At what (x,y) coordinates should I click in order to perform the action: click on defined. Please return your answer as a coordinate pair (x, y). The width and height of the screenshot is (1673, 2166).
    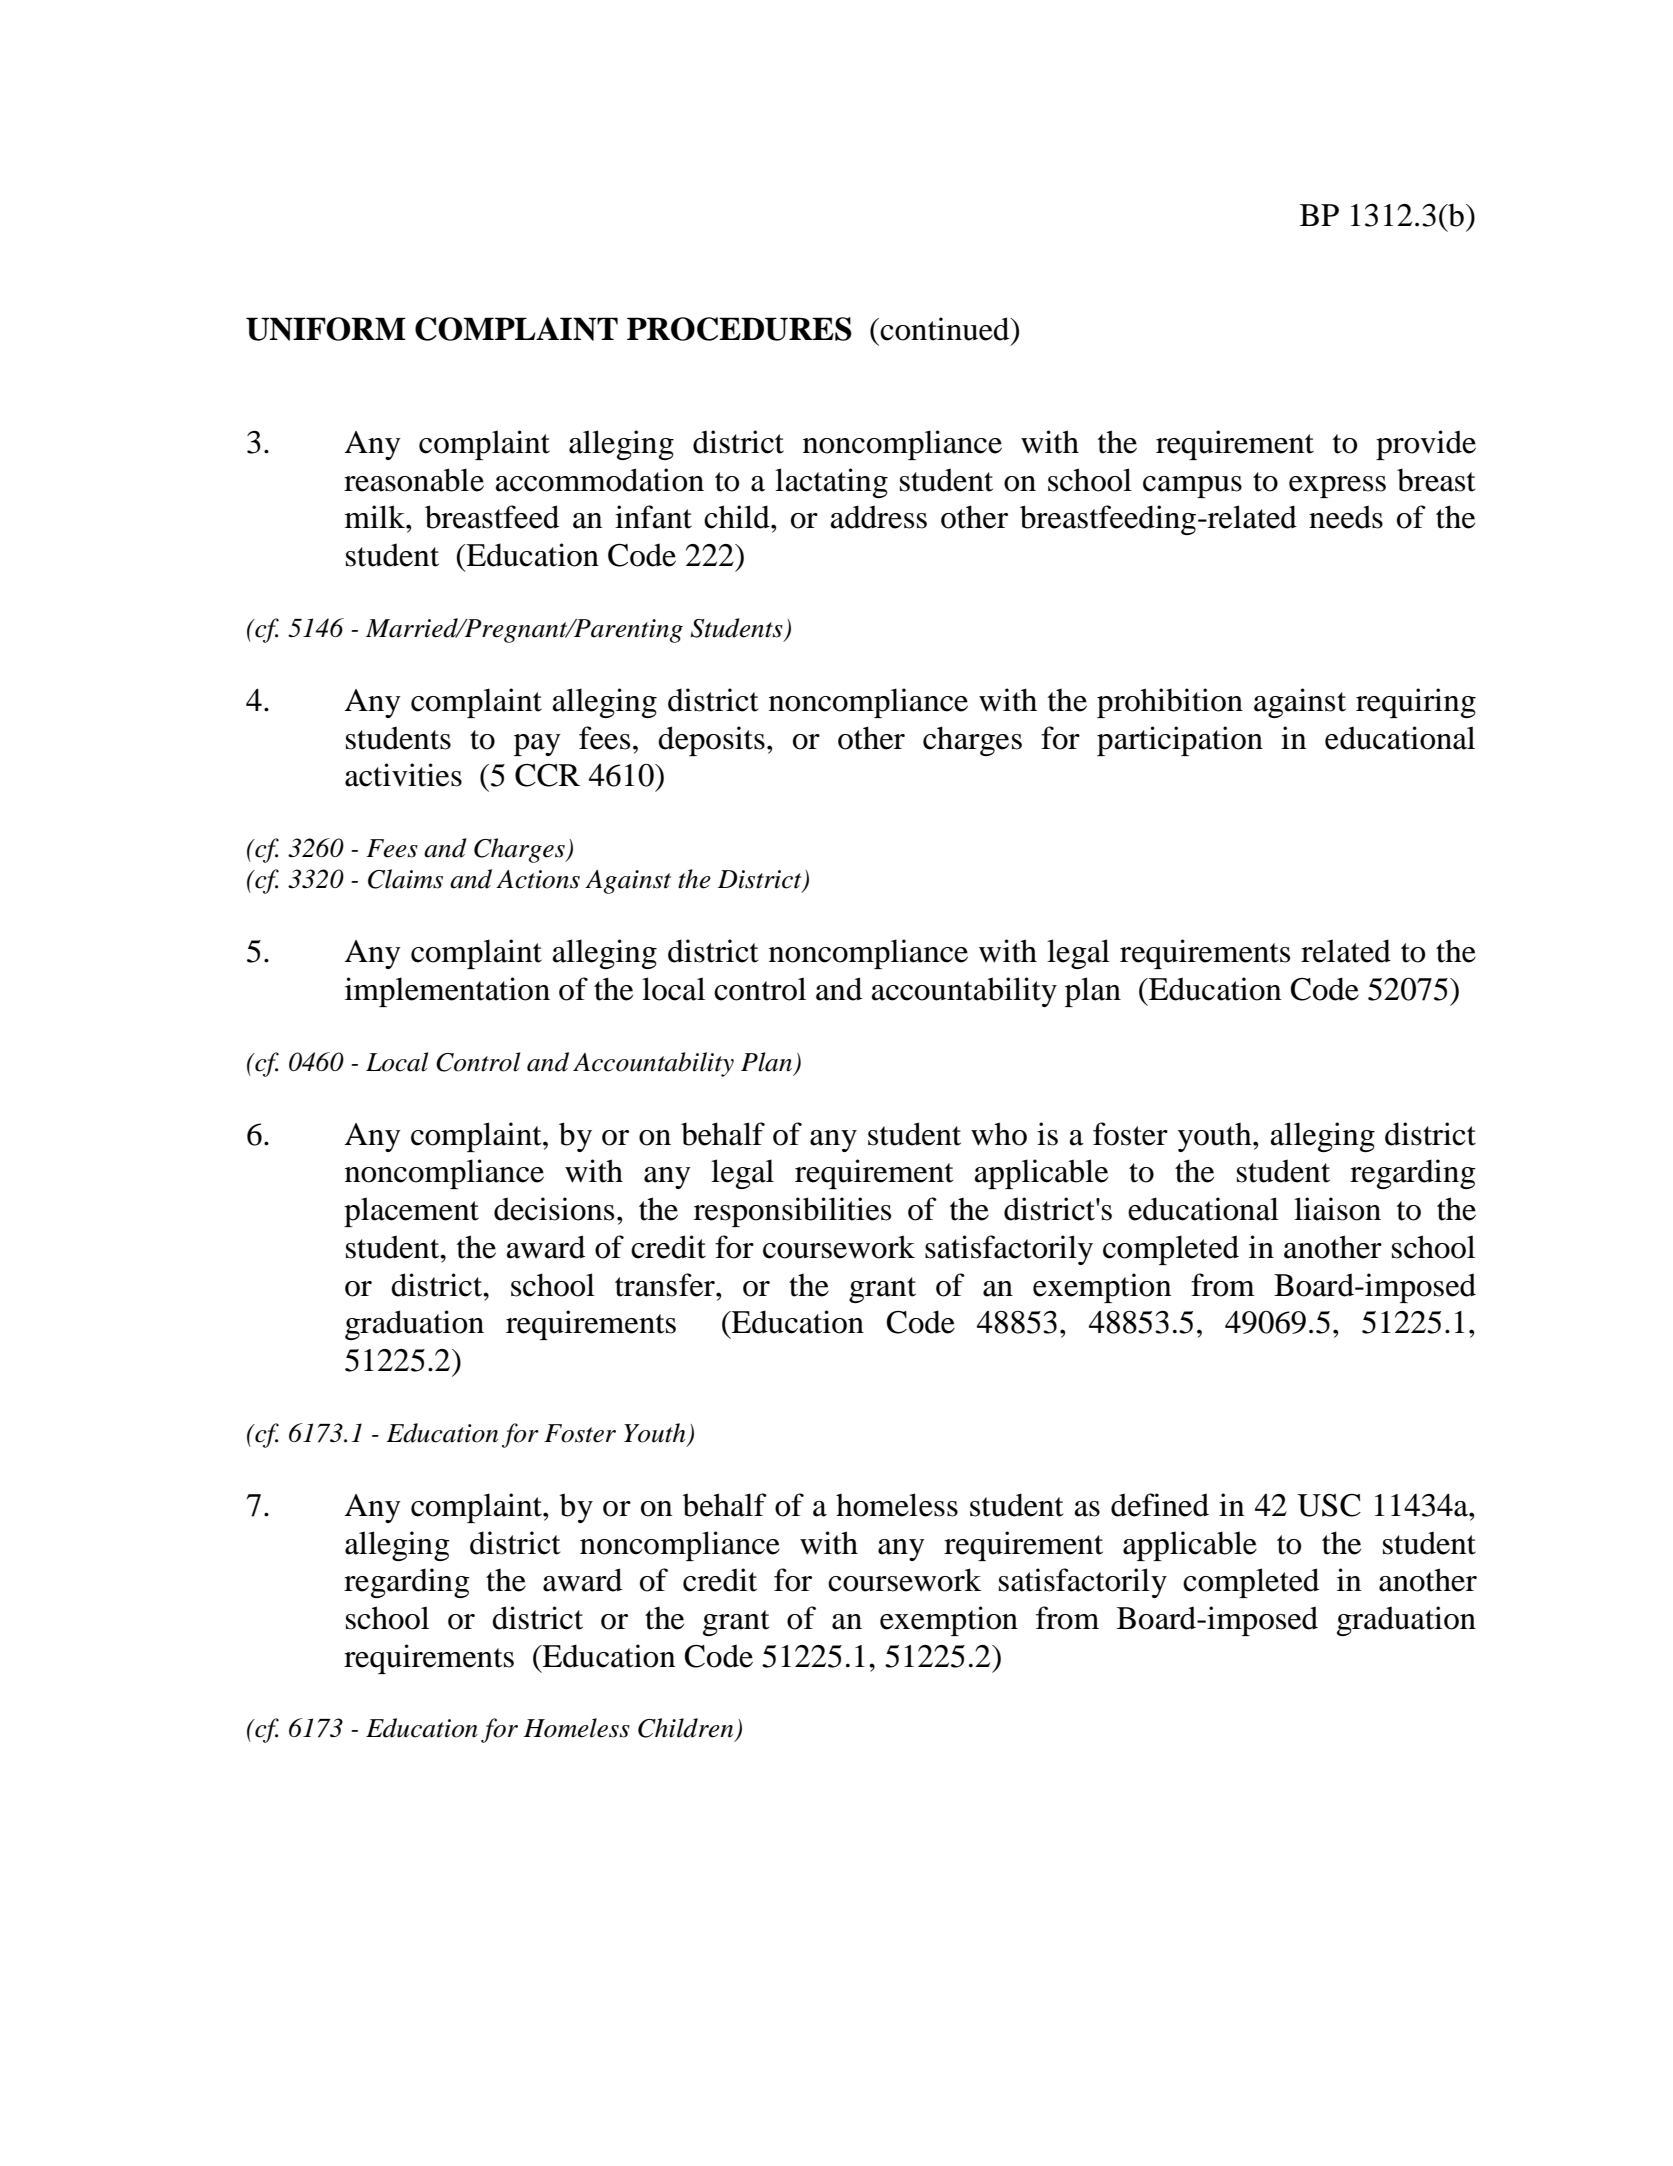
    Looking at the image, I should click on (1160, 1505).
